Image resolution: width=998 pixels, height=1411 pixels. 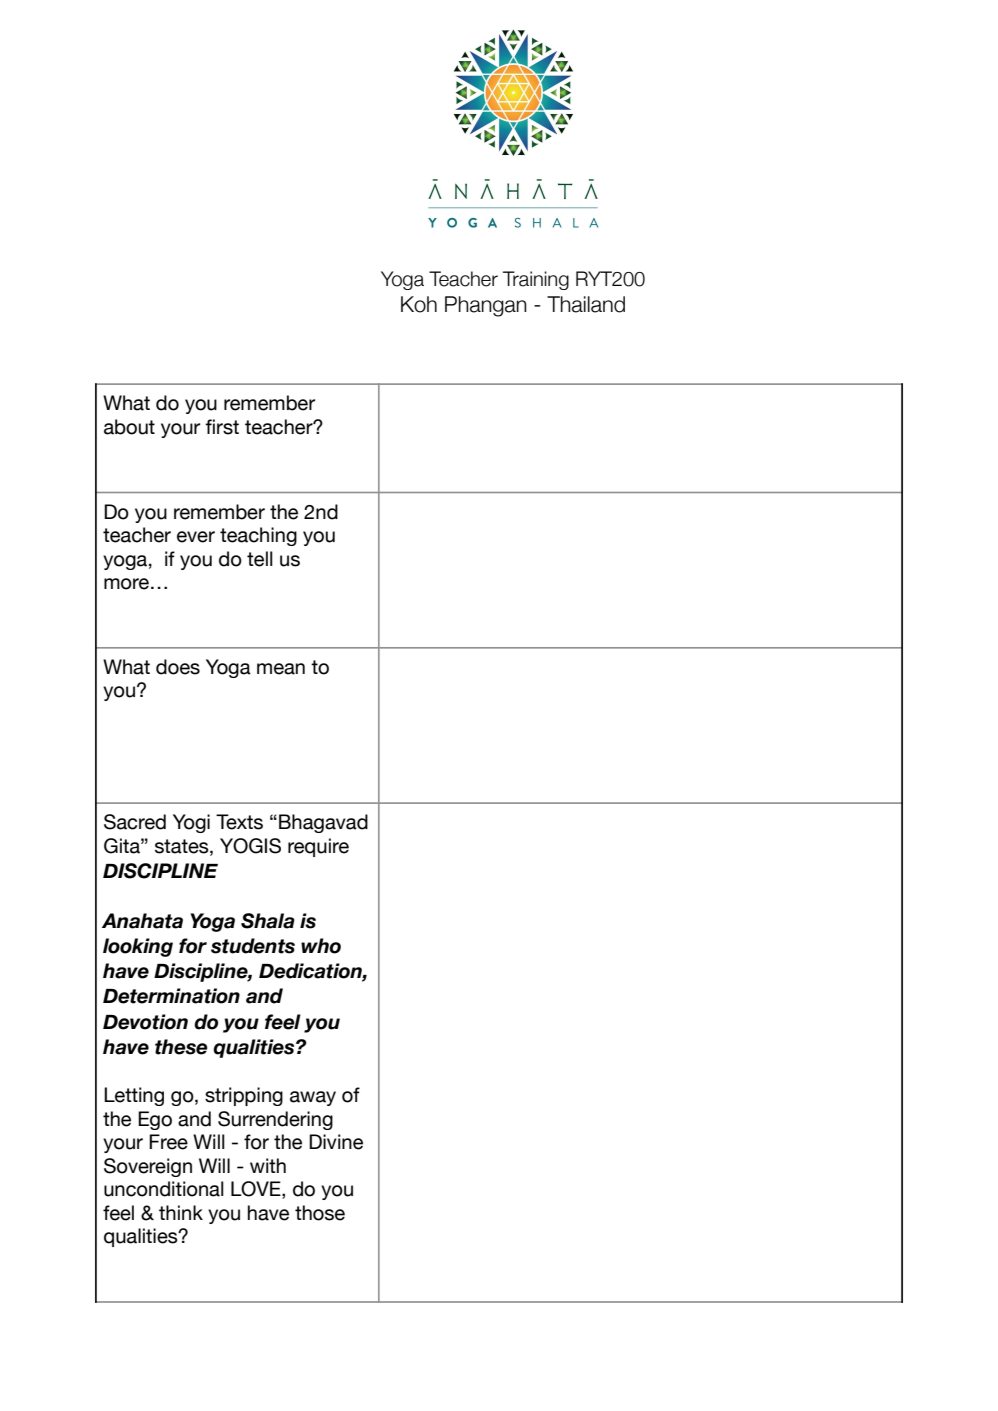 What do you see at coordinates (164, 1189) in the page?
I see `unconditional` at bounding box center [164, 1189].
